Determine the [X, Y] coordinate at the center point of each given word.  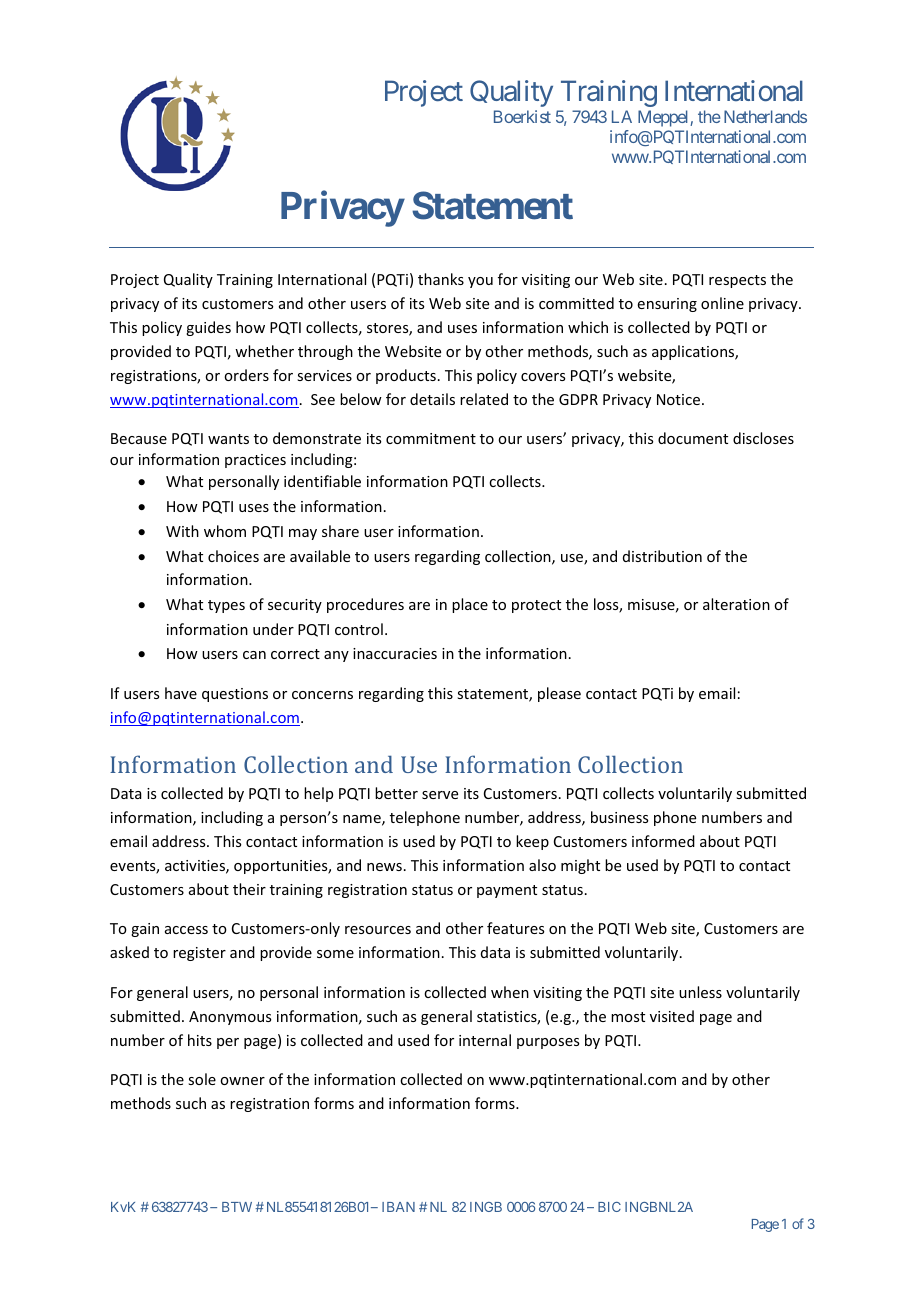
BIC [609, 1207]
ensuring [667, 305]
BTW [237, 1207]
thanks [441, 279]
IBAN [398, 1207]
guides [208, 328]
